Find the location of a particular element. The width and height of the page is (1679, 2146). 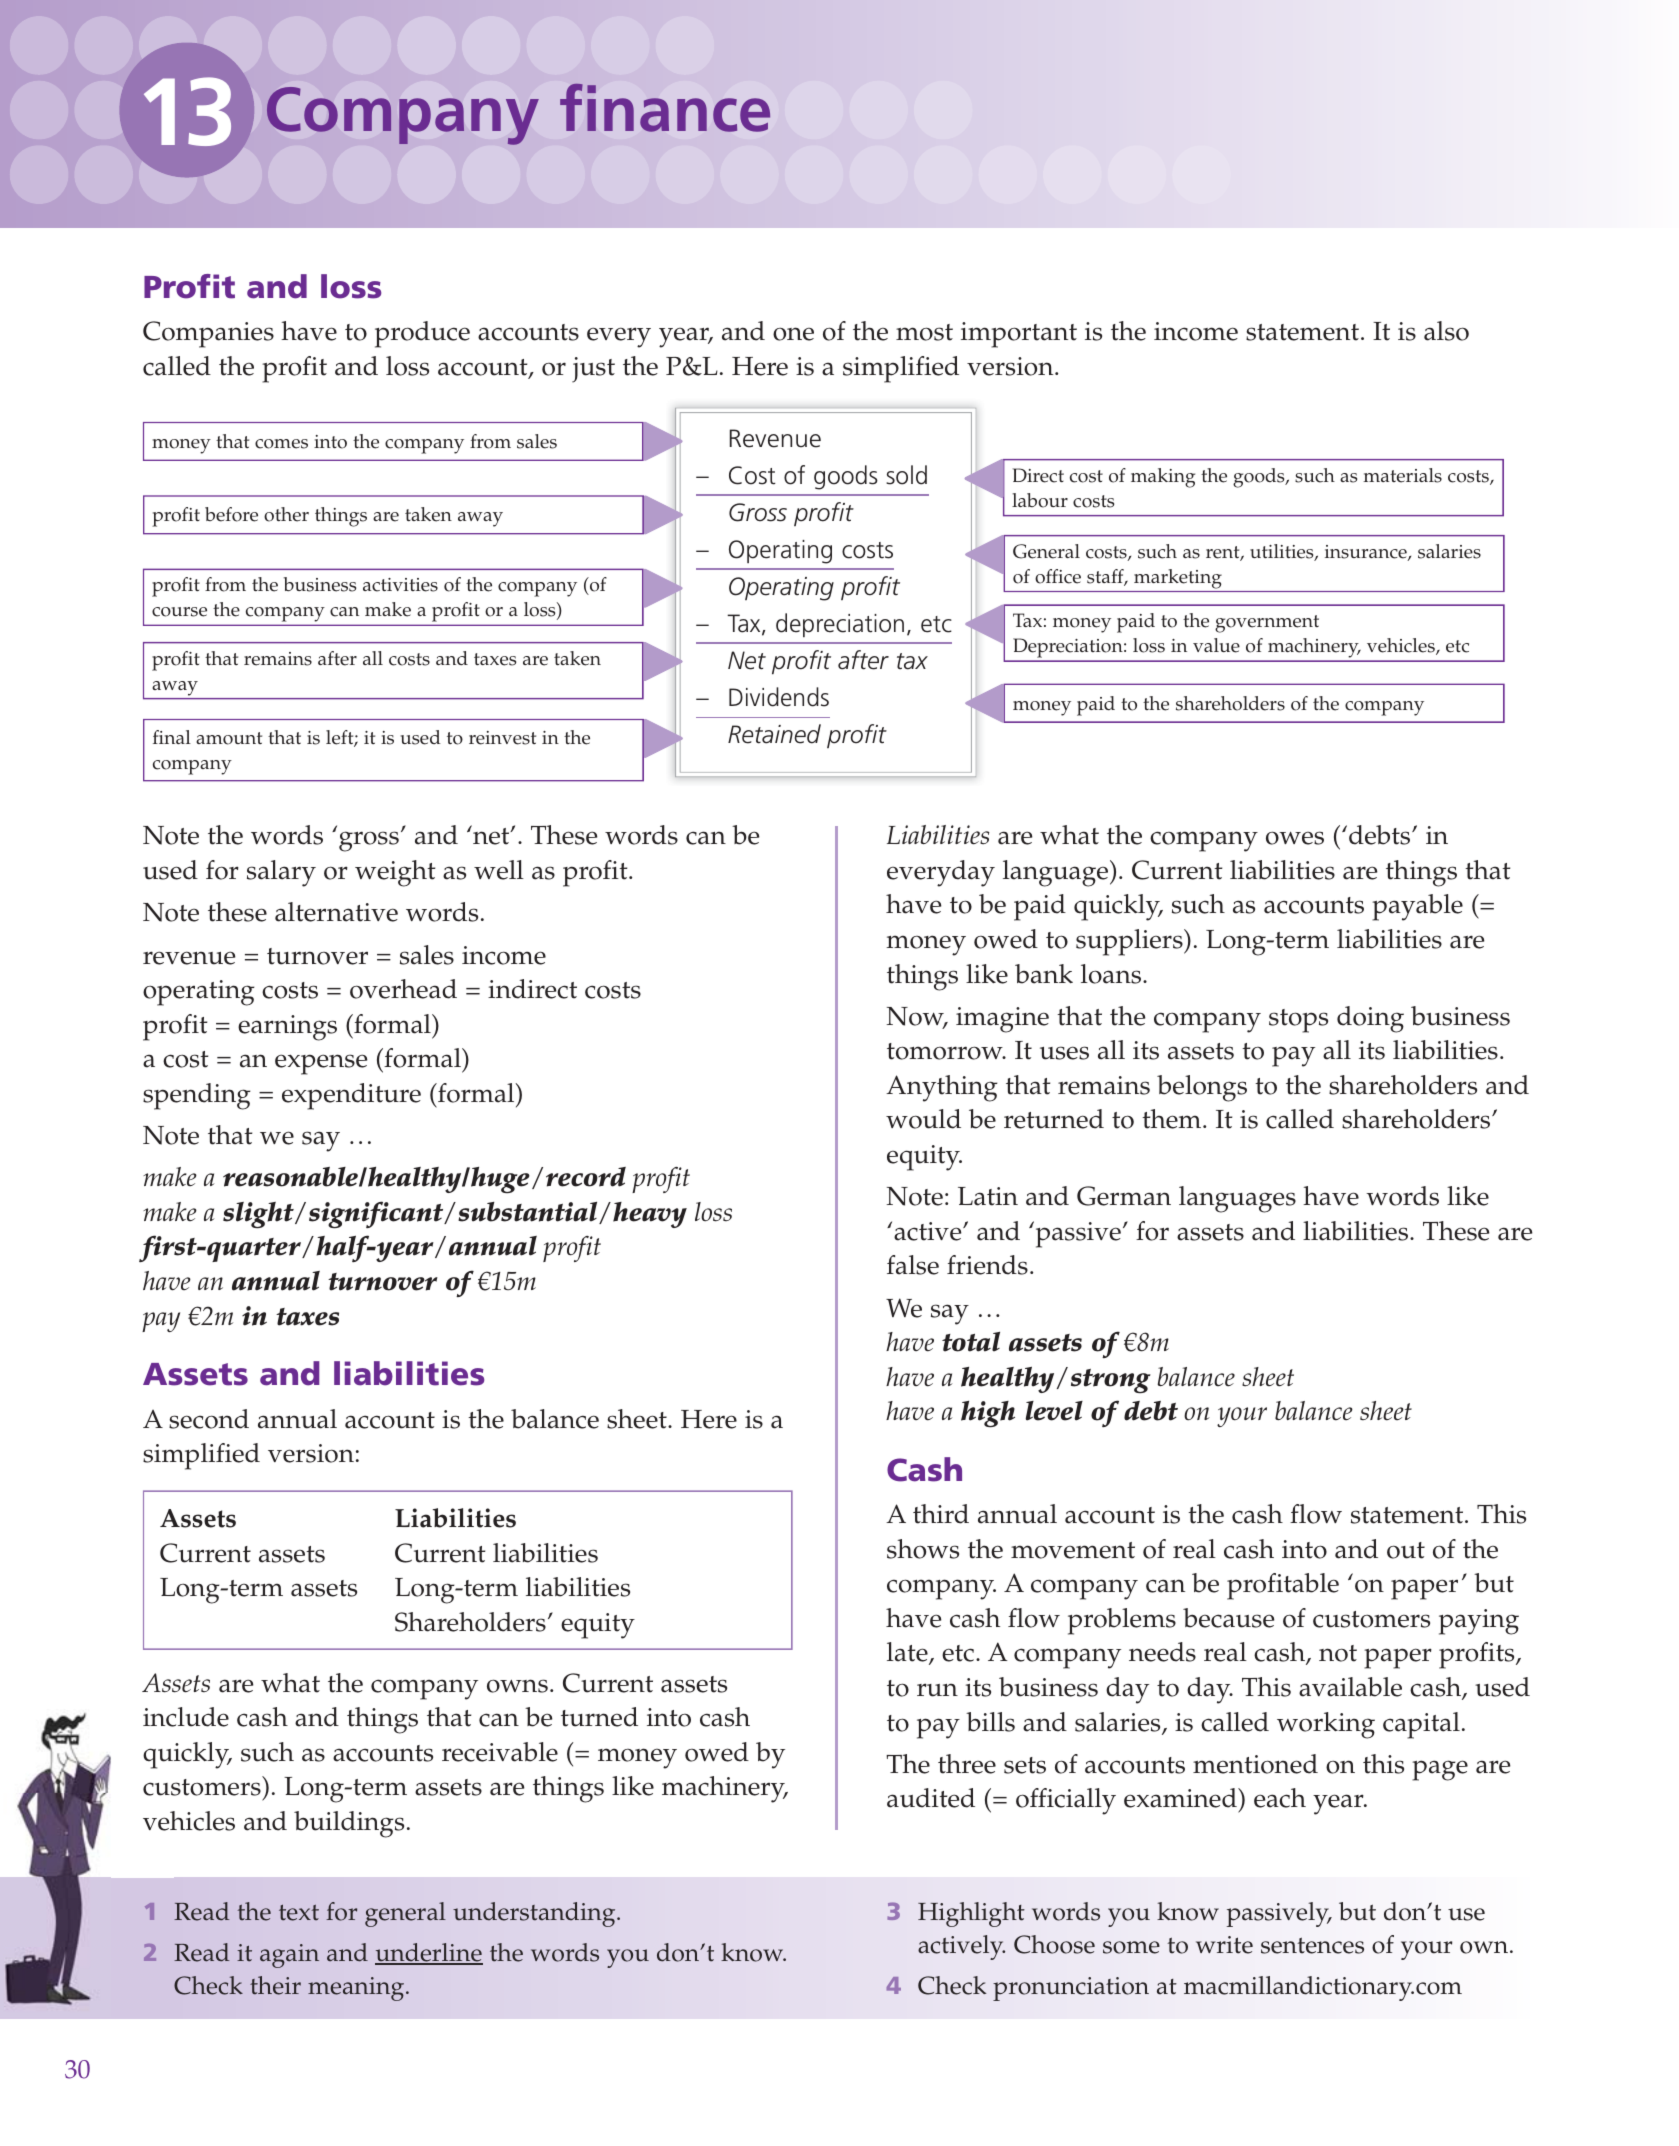

tomorrow is located at coordinates (946, 1051).
